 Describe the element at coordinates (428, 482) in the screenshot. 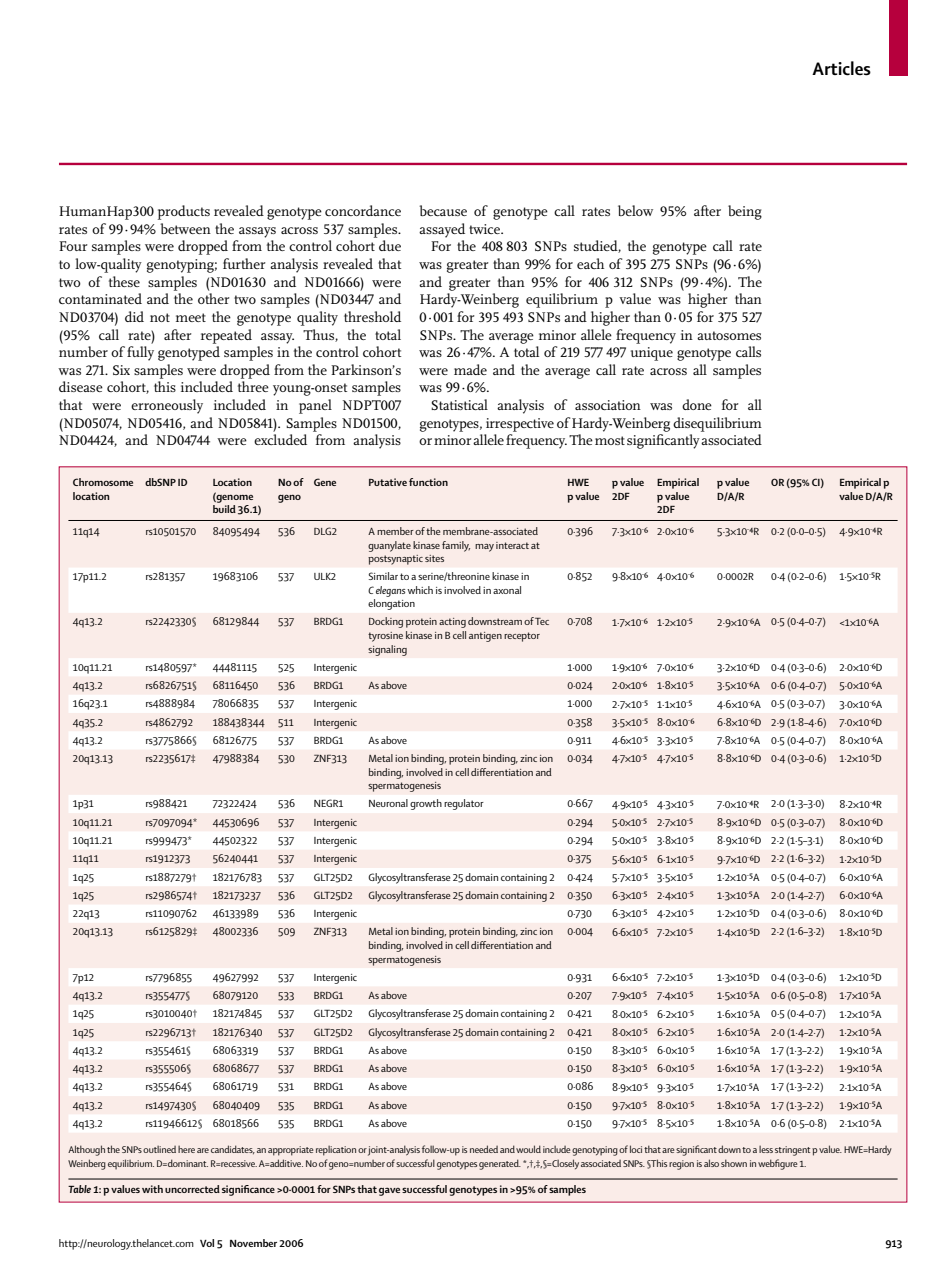

I see `function` at that location.
